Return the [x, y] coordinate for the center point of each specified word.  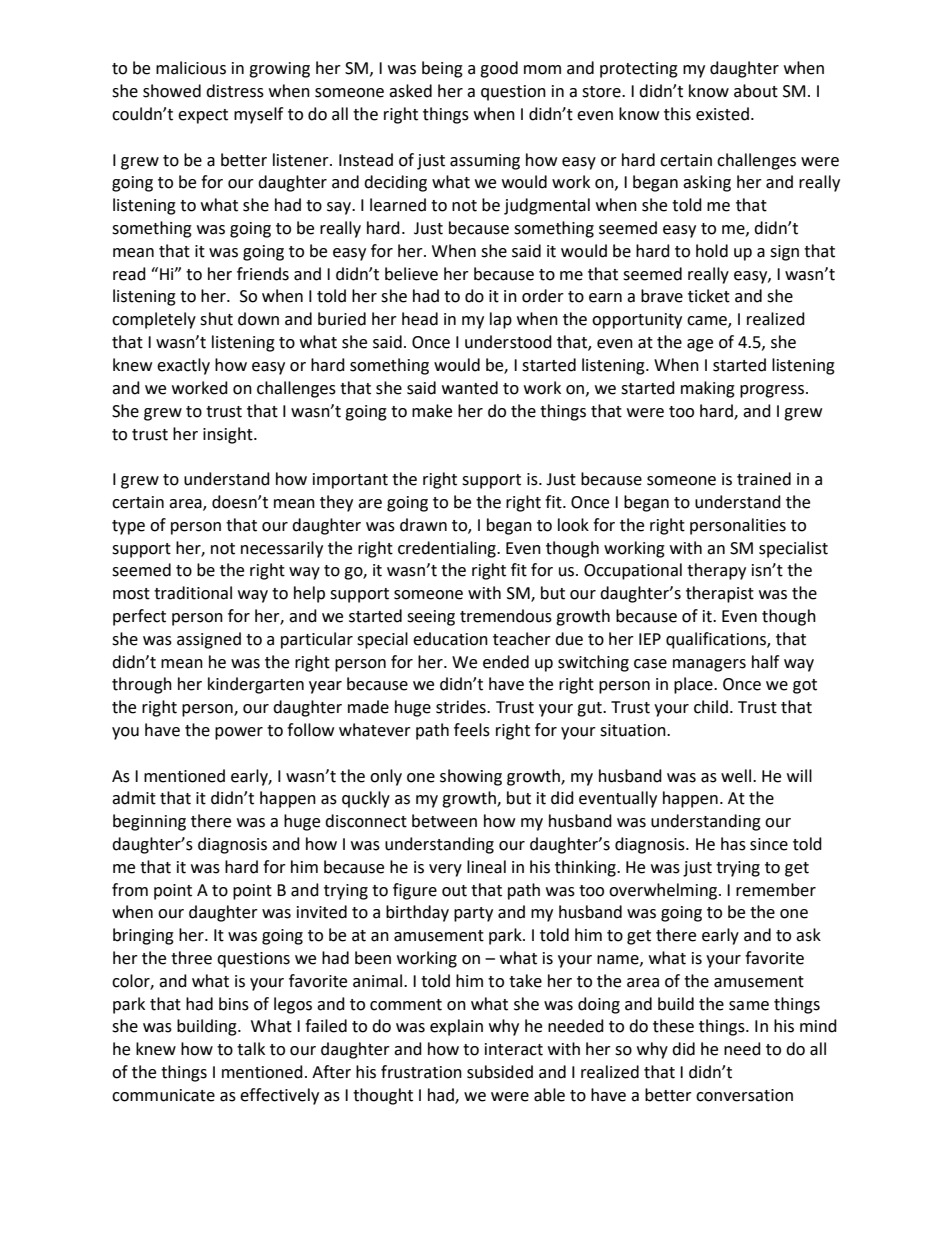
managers [709, 665]
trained [764, 479]
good [499, 69]
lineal [486, 867]
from [130, 890]
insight [229, 435]
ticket [709, 296]
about [756, 91]
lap [501, 320]
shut [216, 319]
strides [462, 707]
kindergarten [256, 685]
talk [251, 1049]
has [733, 844]
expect [203, 116]
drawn [423, 525]
